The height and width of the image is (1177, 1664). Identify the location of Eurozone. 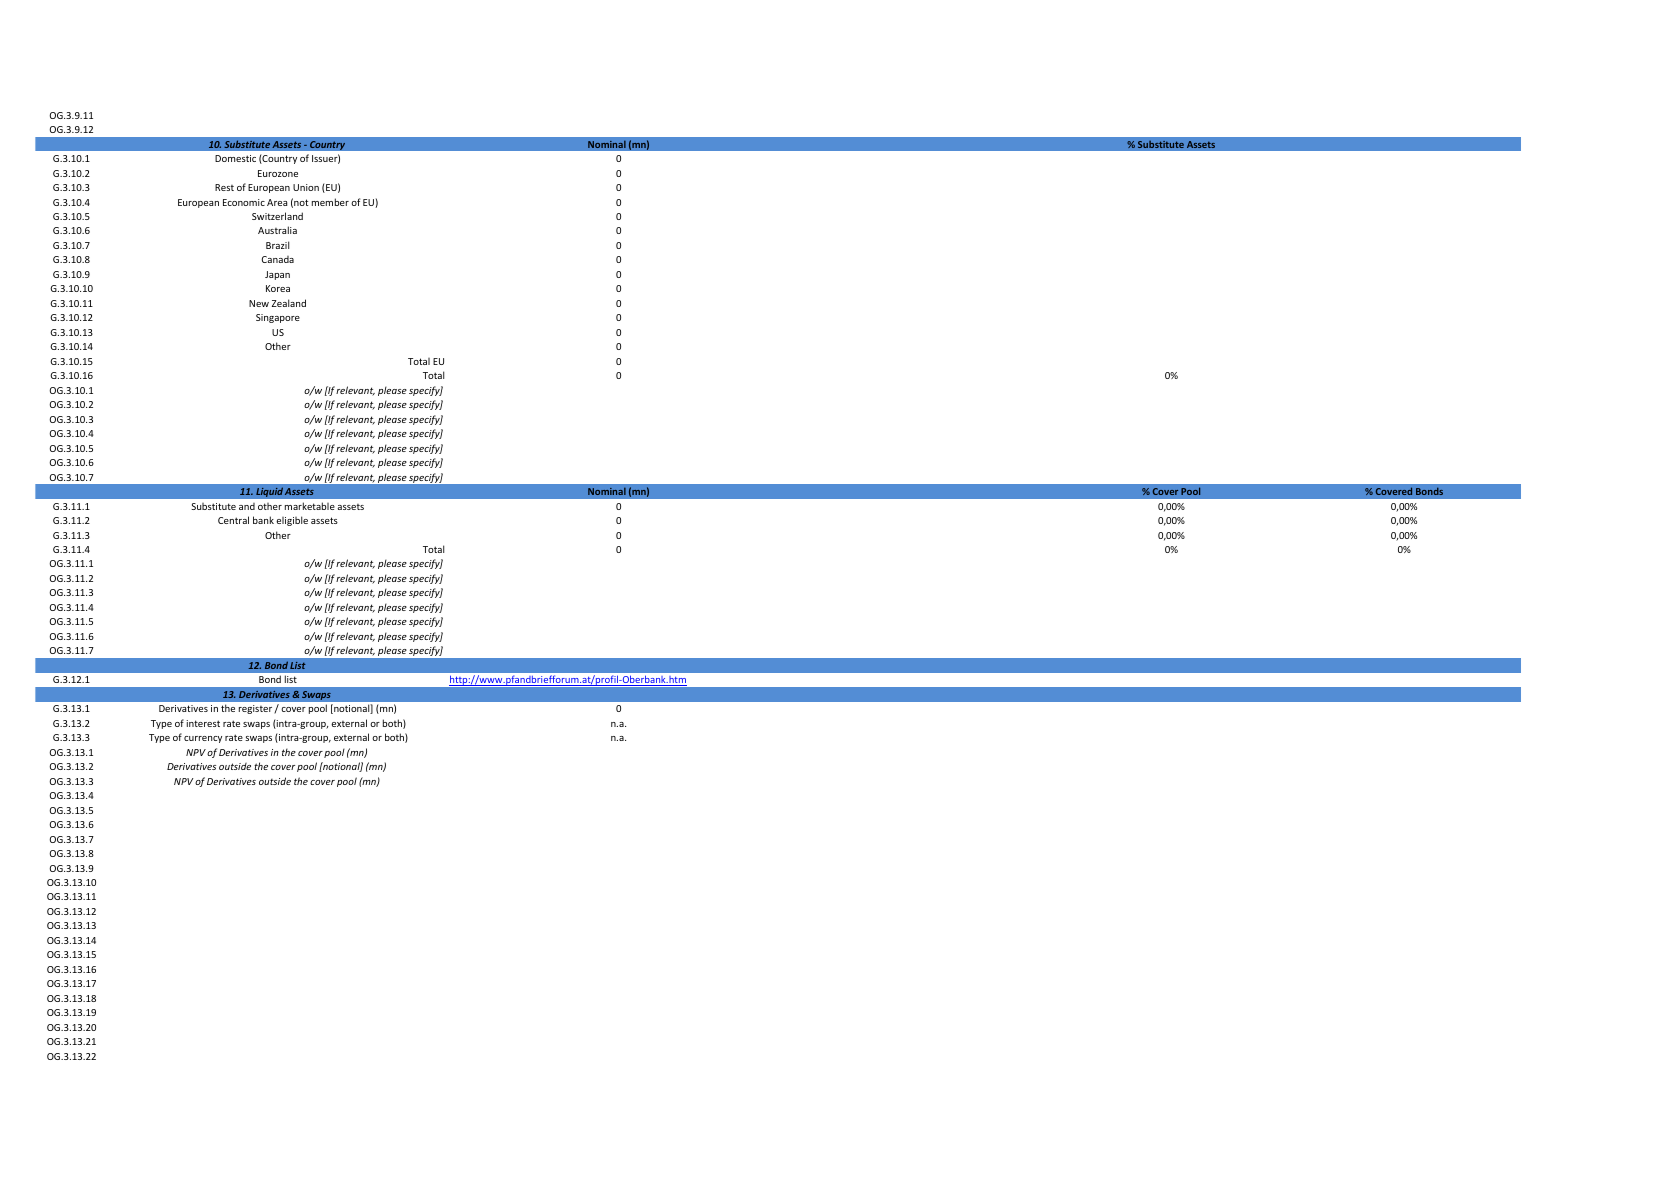
(278, 173).
